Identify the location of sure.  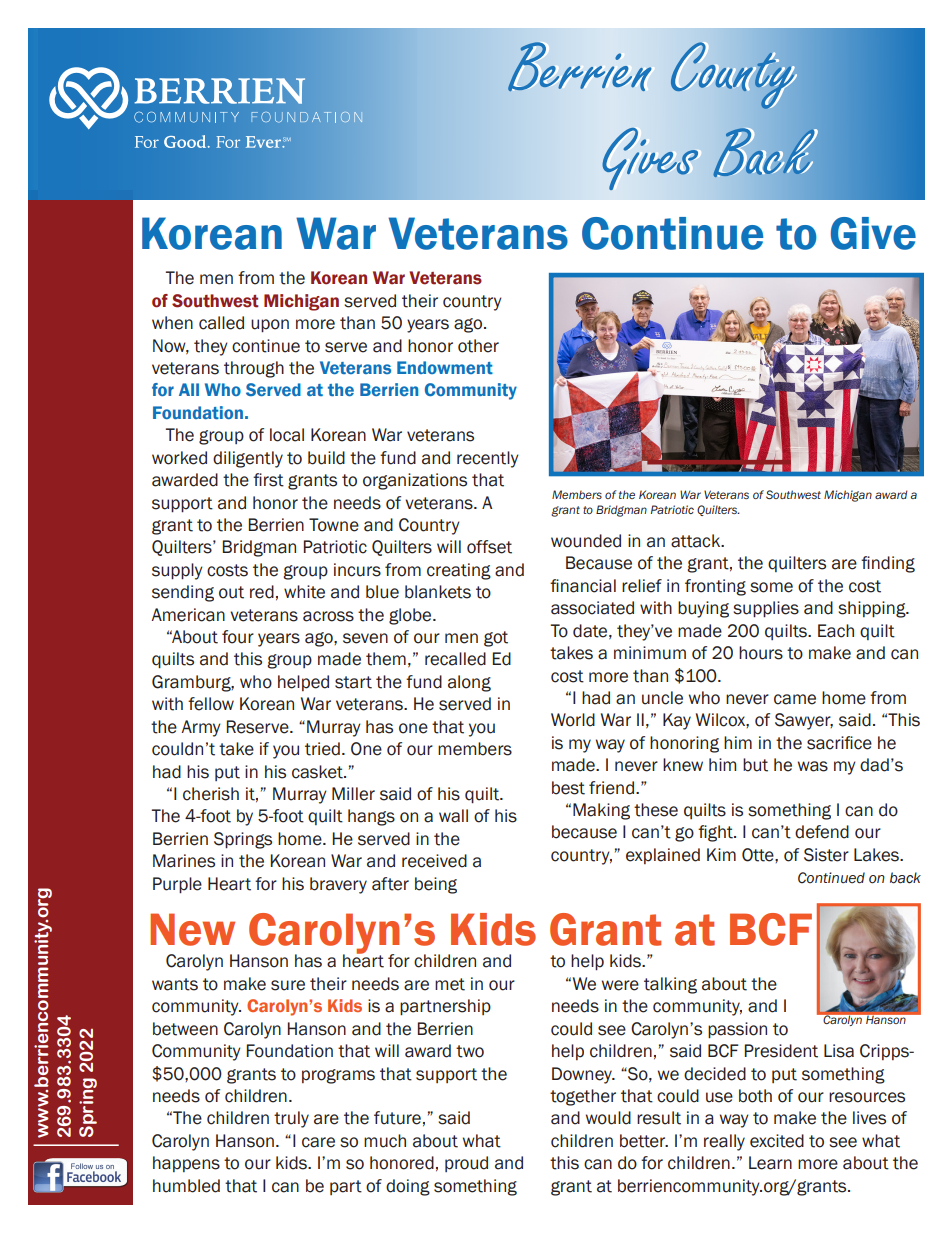
(288, 985).
